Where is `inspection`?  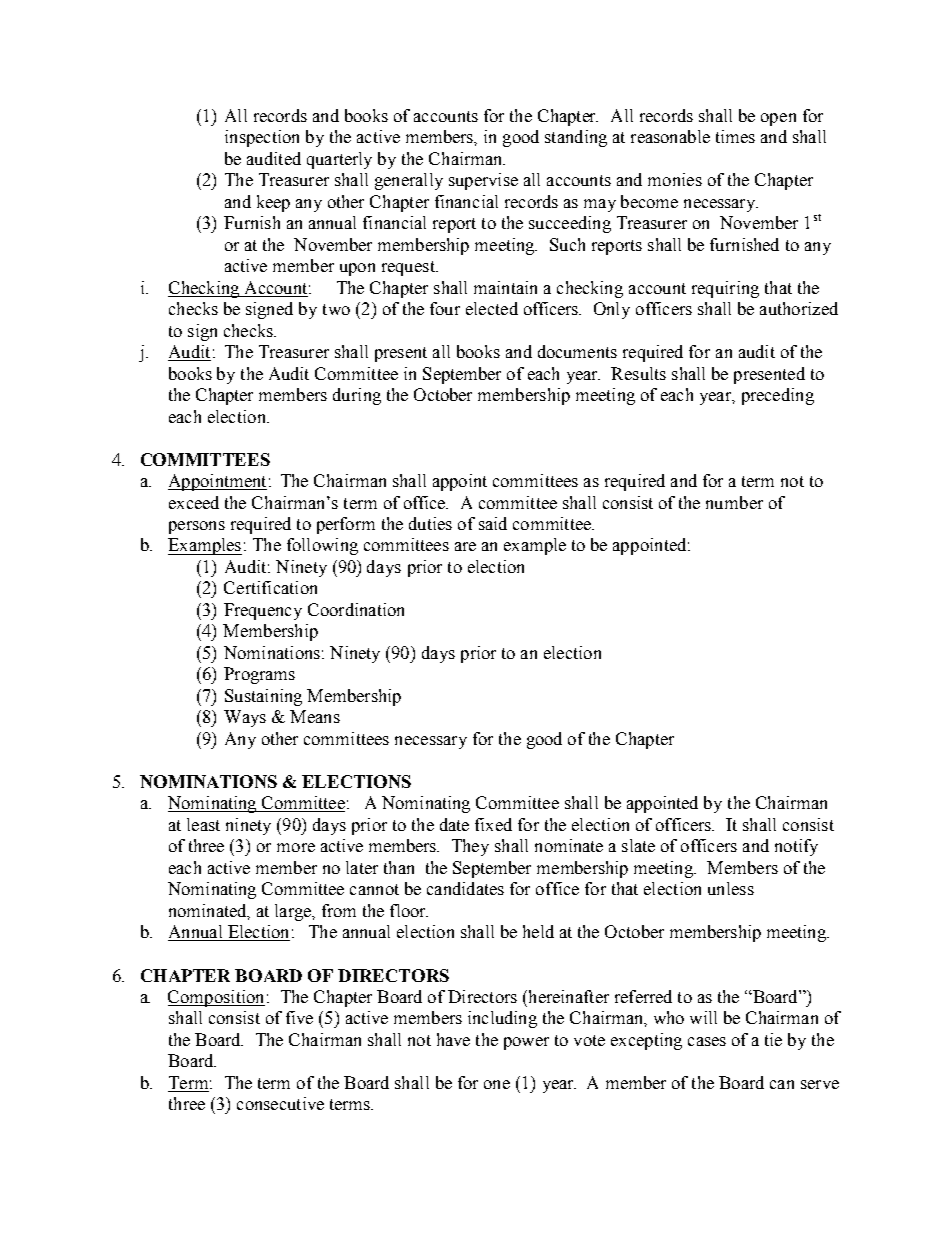 inspection is located at coordinates (262, 138).
